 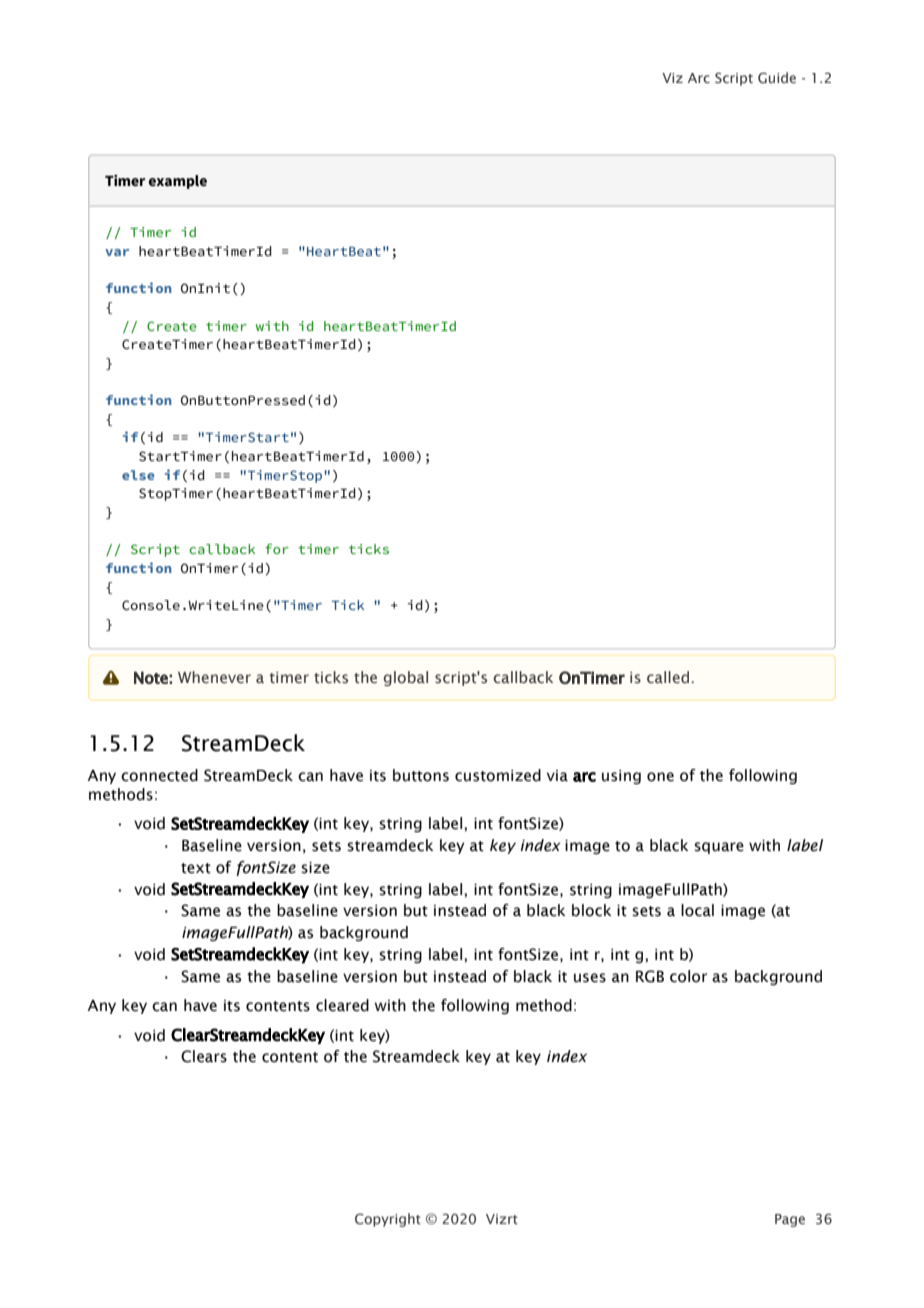 What do you see at coordinates (388, 1220) in the page?
I see `Copyright` at bounding box center [388, 1220].
